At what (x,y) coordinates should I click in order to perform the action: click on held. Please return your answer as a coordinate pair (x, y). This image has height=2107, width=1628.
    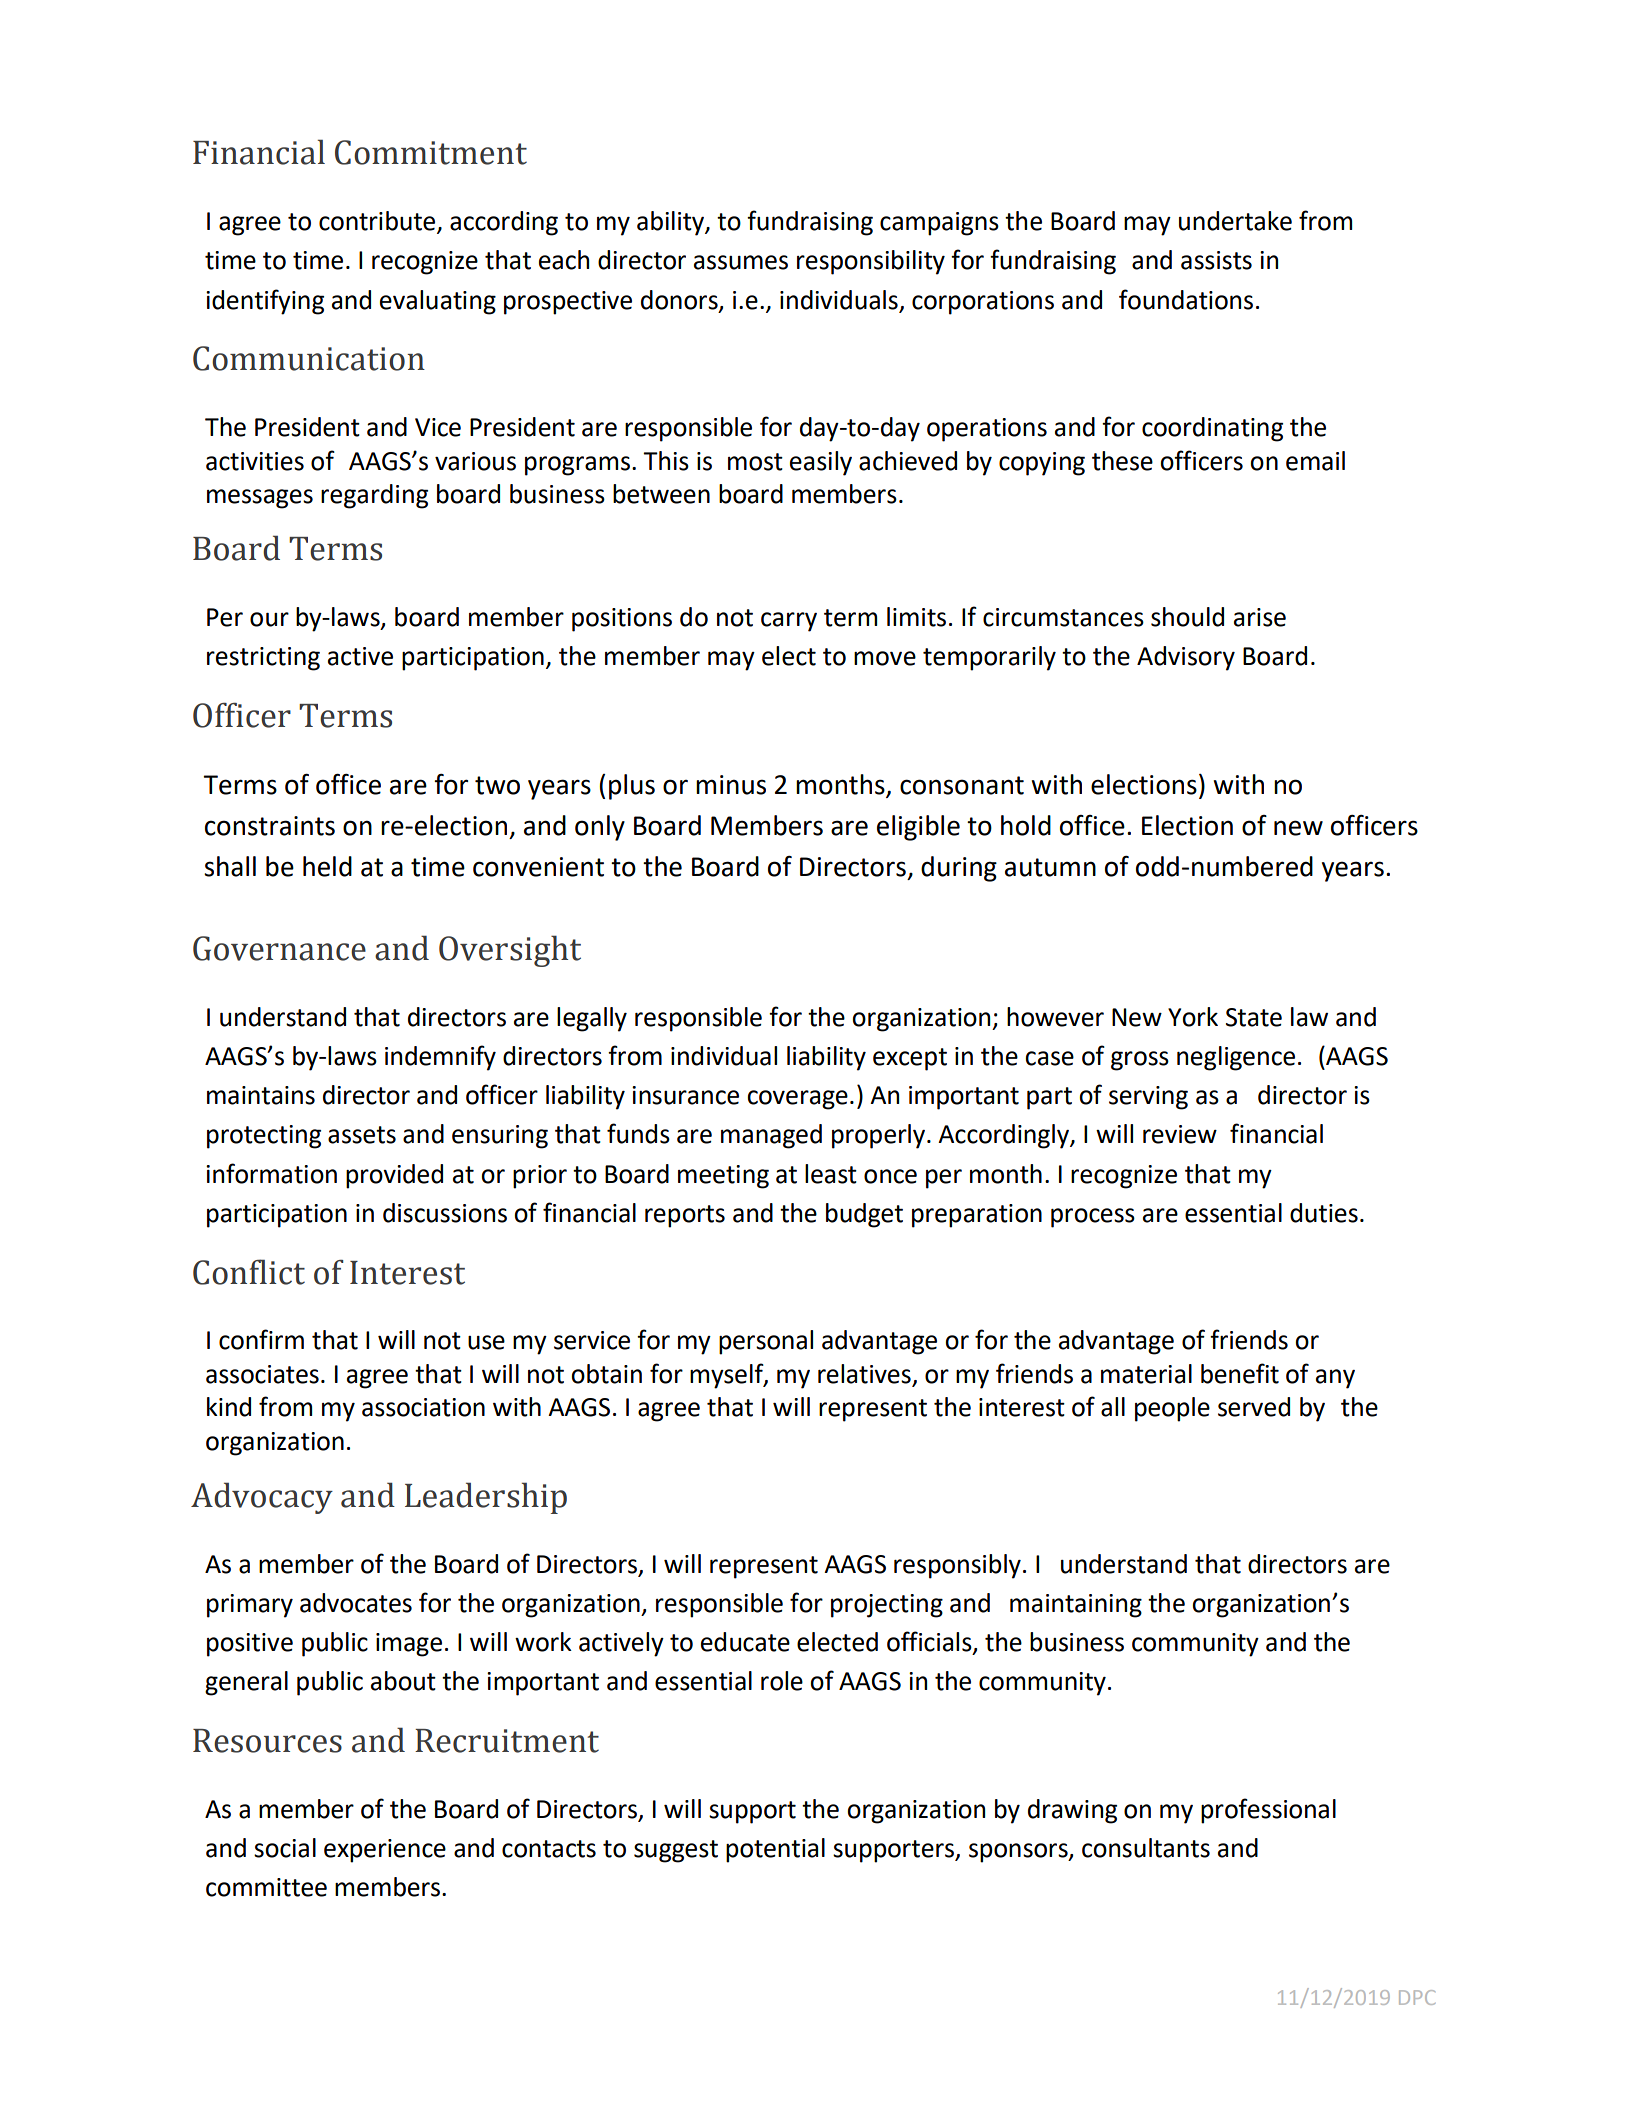
    Looking at the image, I should click on (327, 866).
